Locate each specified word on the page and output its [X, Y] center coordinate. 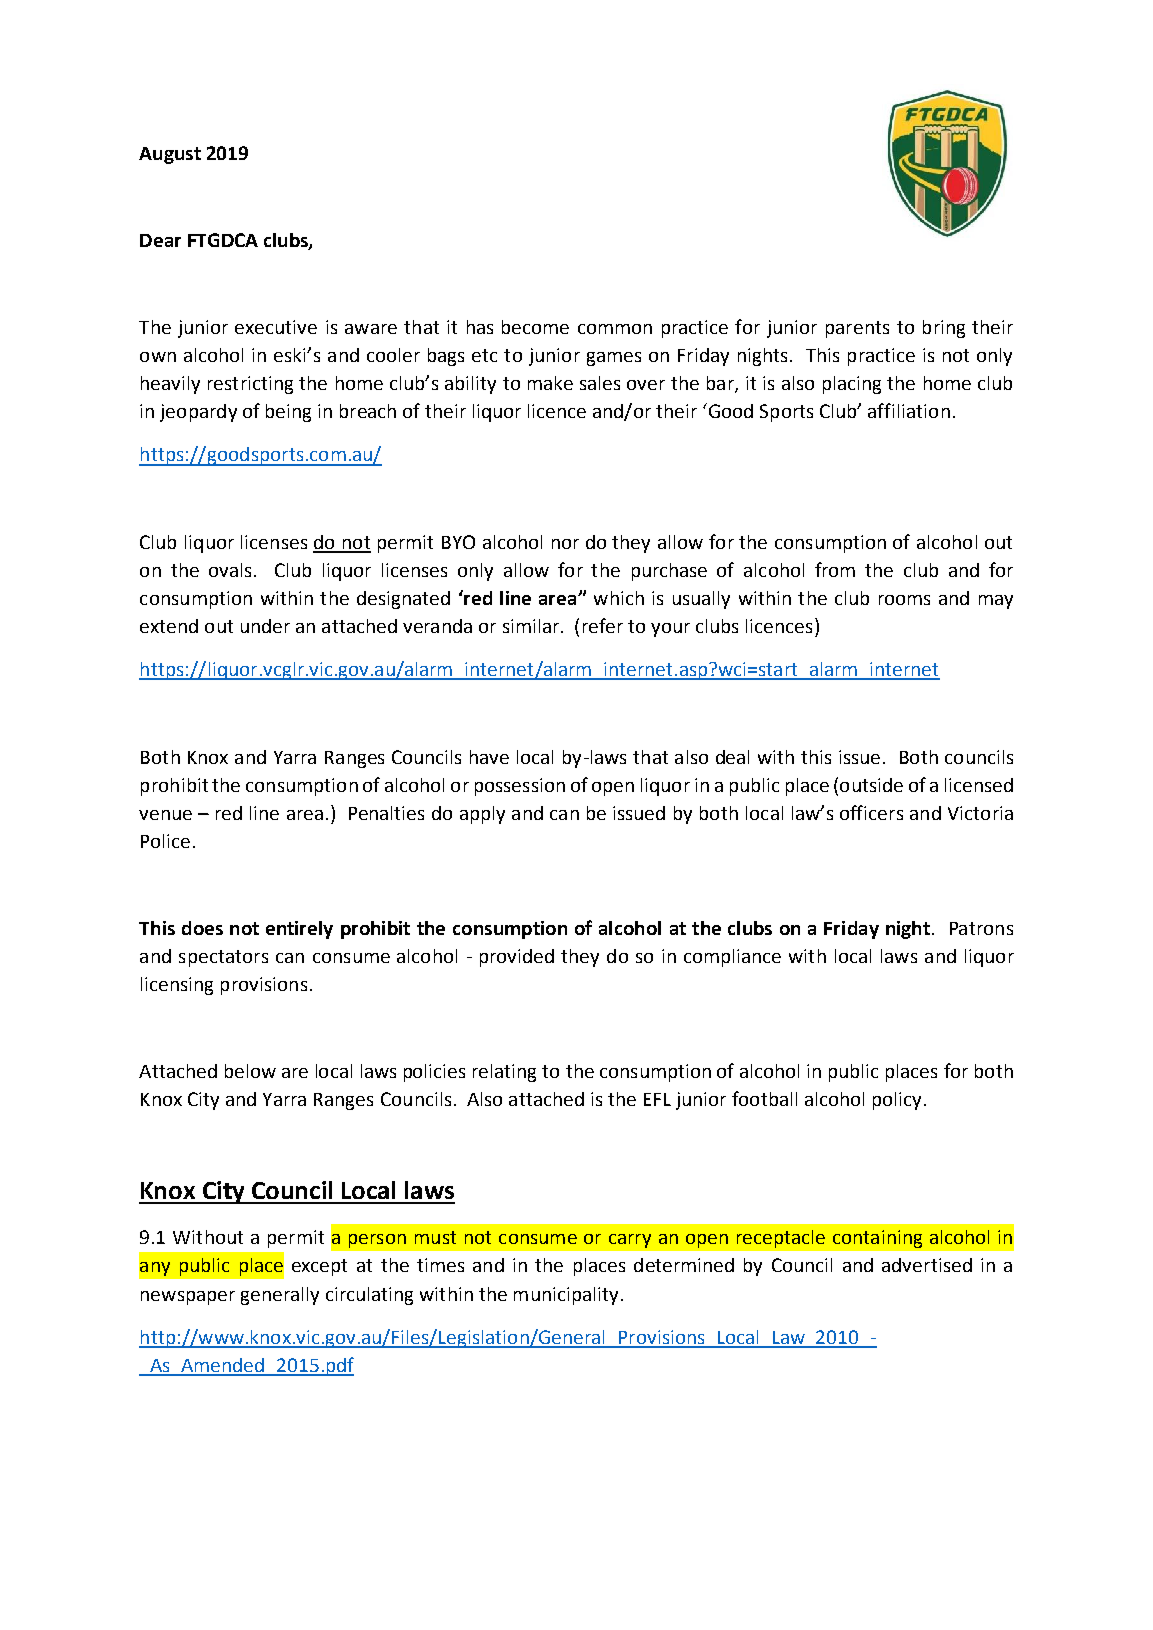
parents [857, 329]
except [319, 1267]
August [170, 155]
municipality [566, 1296]
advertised [927, 1265]
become [535, 327]
